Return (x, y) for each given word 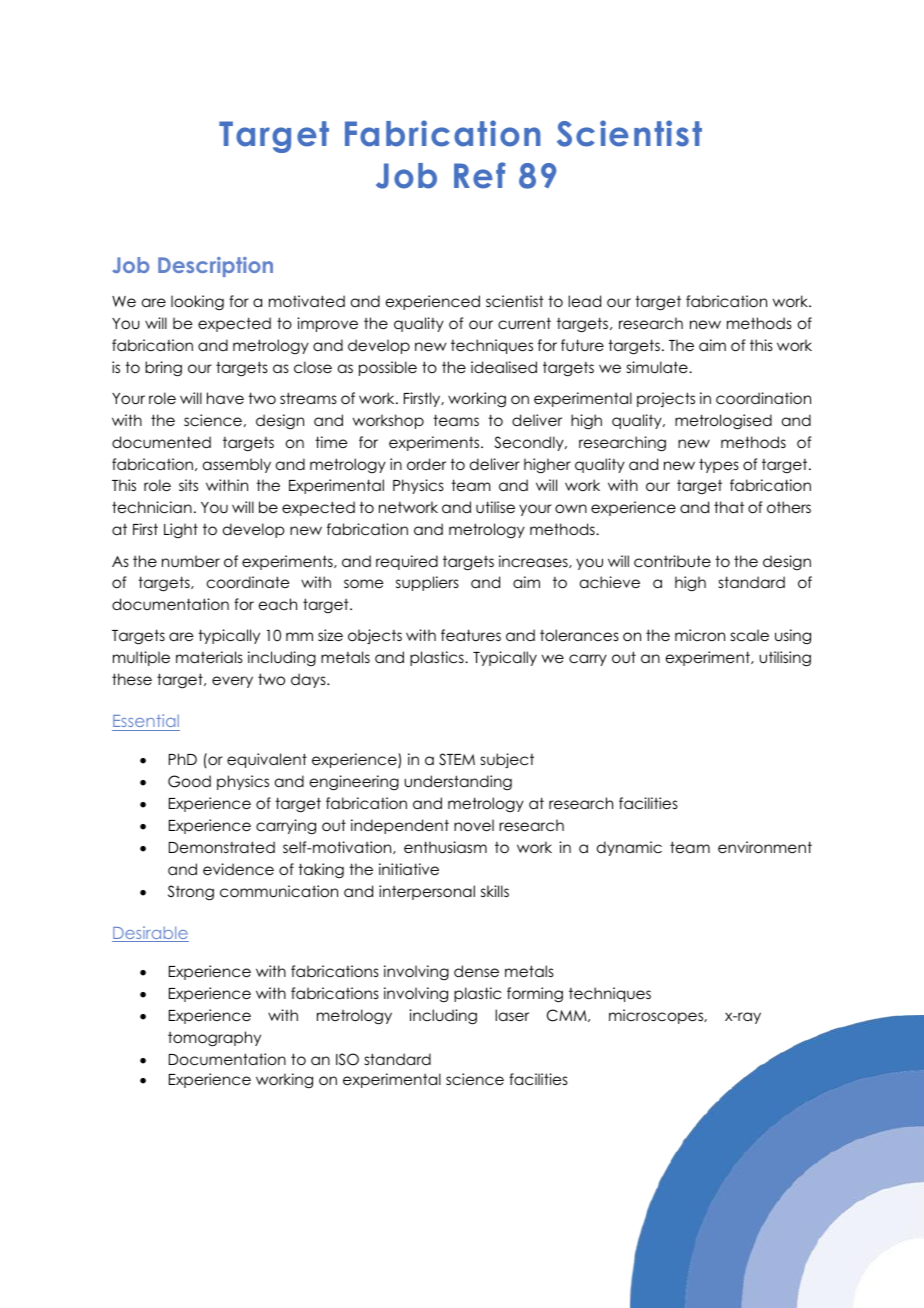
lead (584, 301)
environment (765, 847)
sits (188, 485)
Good (189, 781)
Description (215, 267)
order (426, 464)
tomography (214, 1039)
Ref (479, 175)
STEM (457, 759)
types (719, 465)
